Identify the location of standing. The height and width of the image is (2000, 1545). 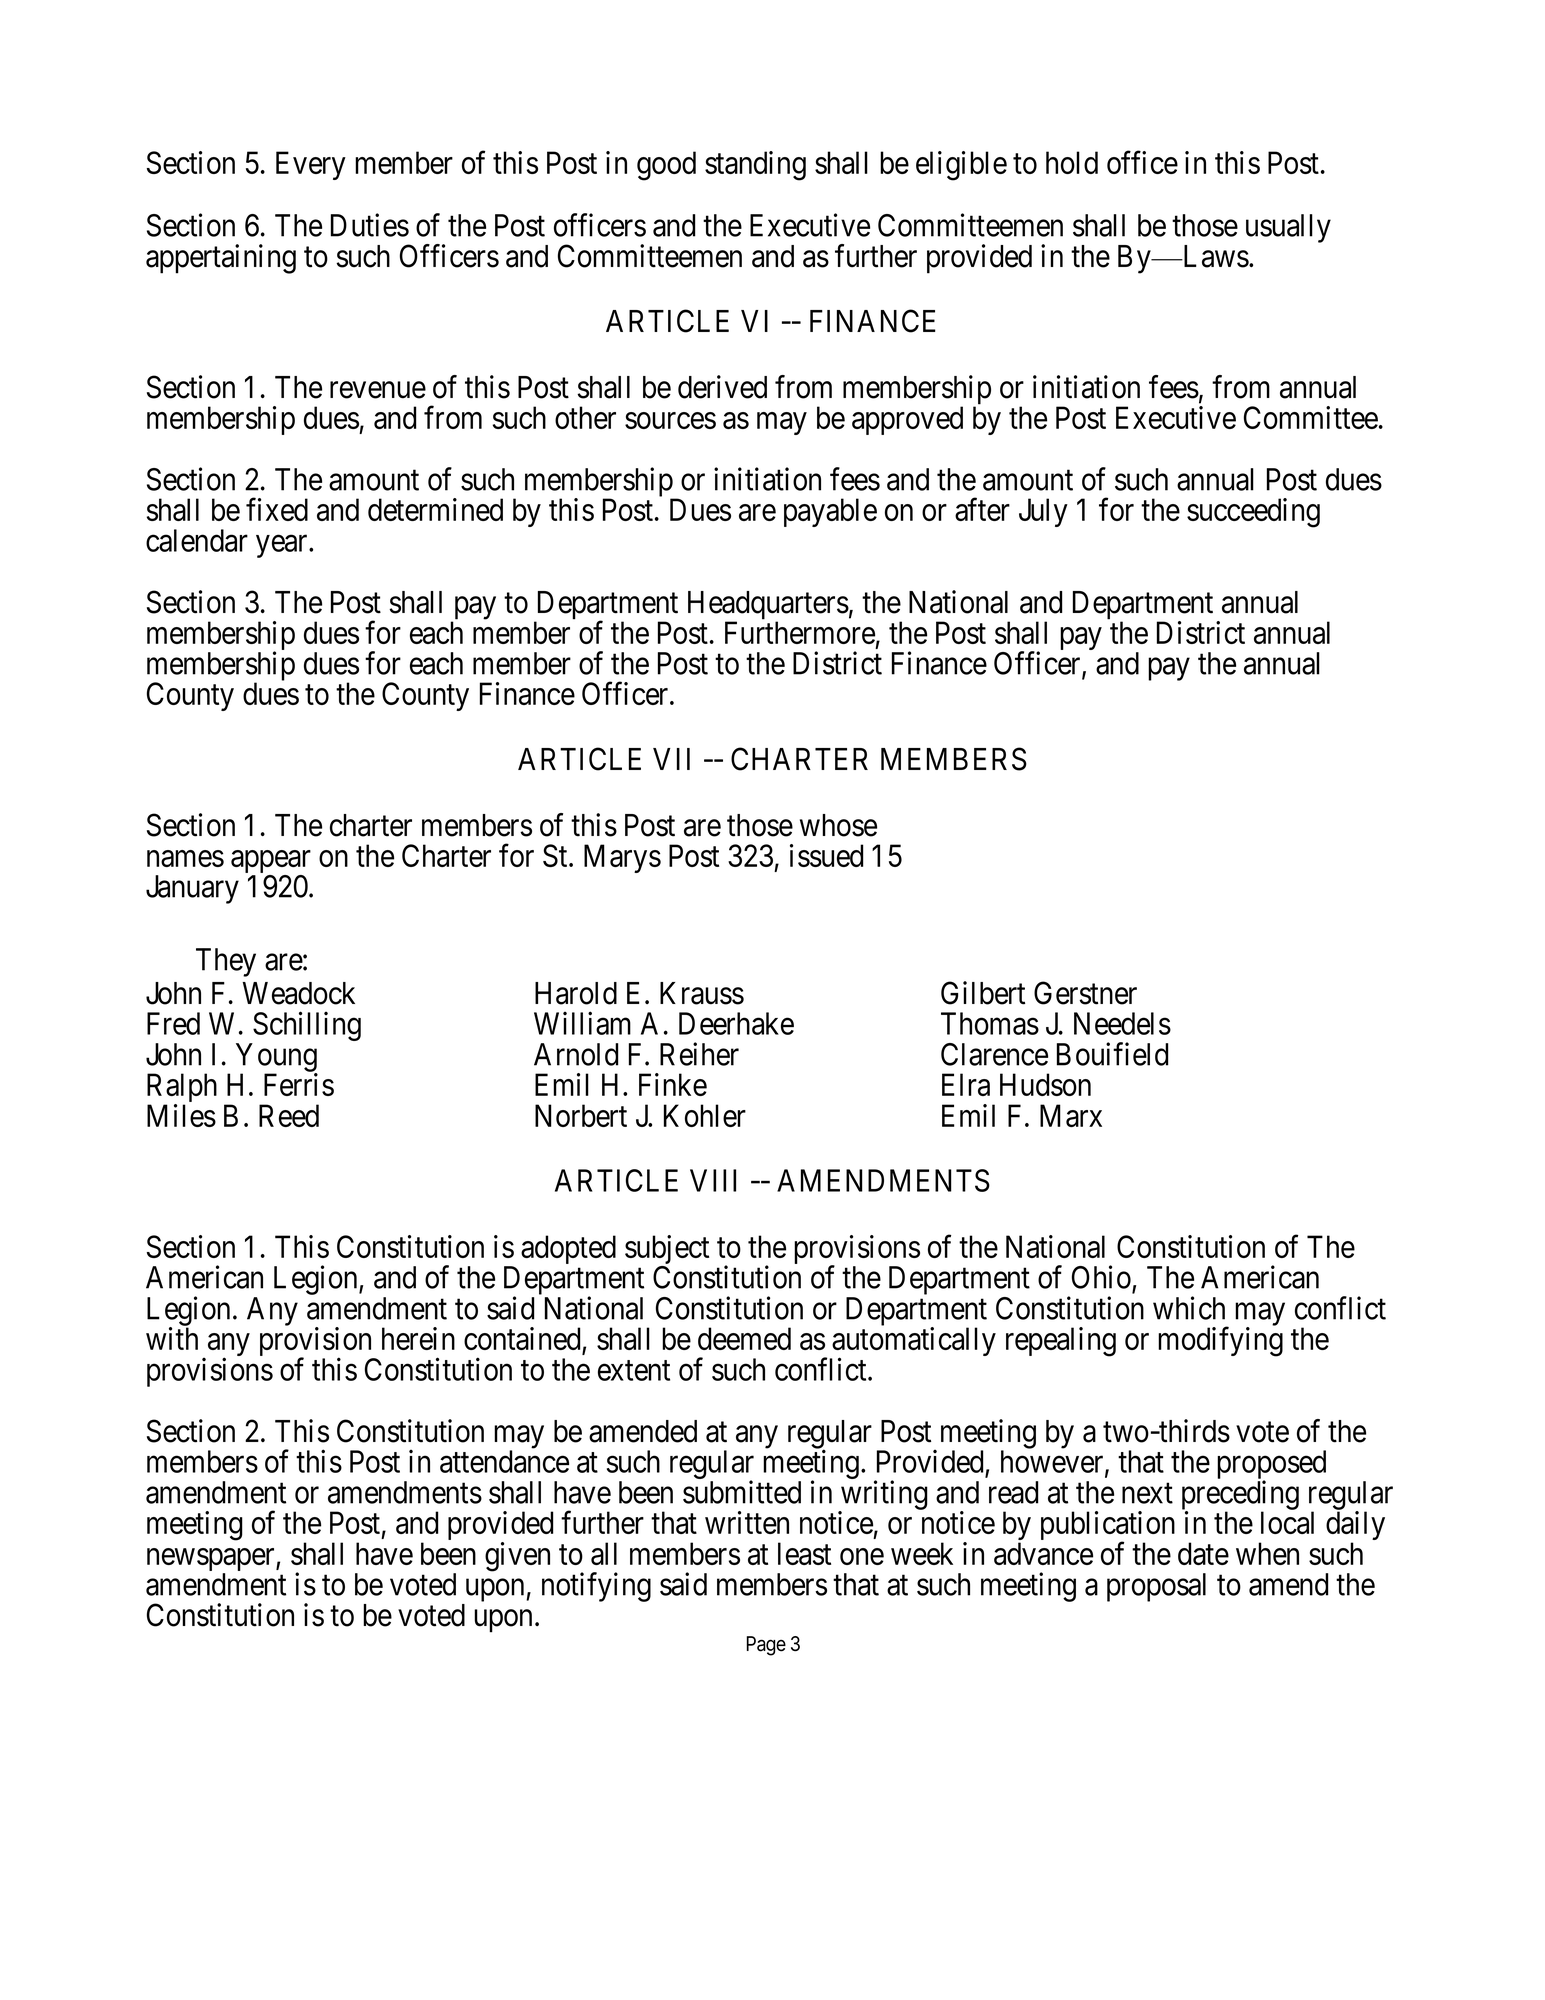
(755, 166).
